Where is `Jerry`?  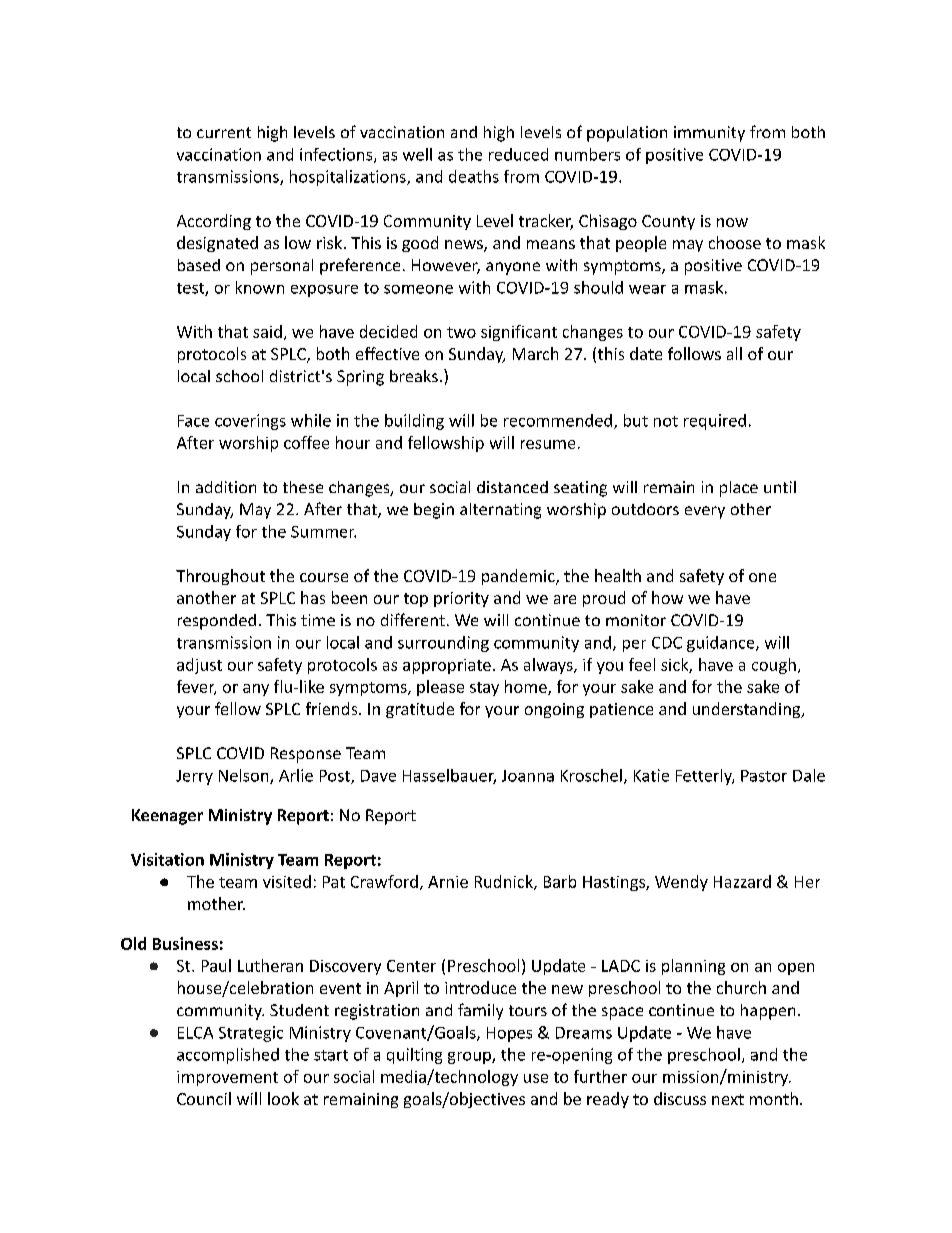 Jerry is located at coordinates (194, 777).
